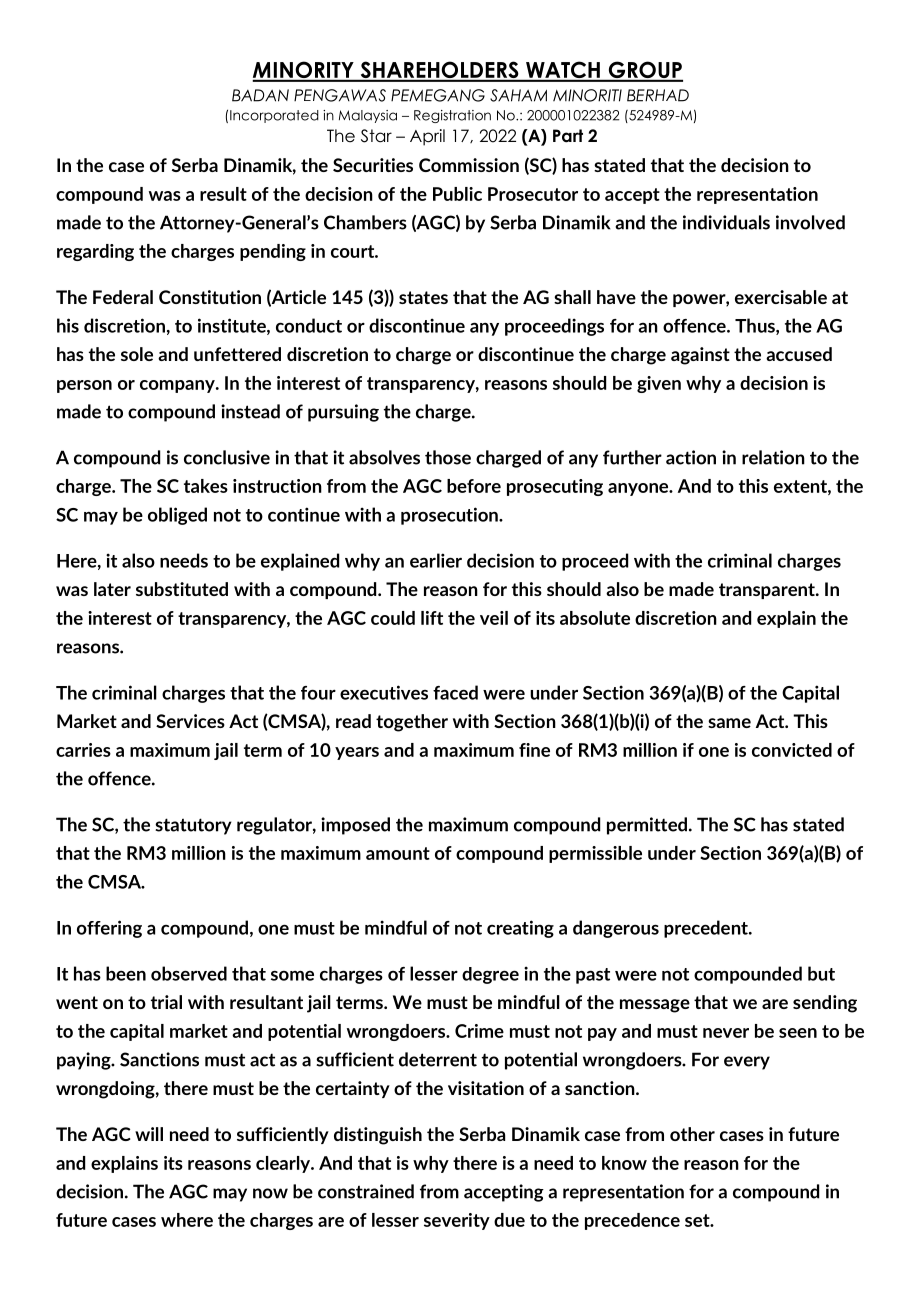 Image resolution: width=924 pixels, height=1308 pixels. What do you see at coordinates (658, 95) in the page?
I see `BERHAD` at bounding box center [658, 95].
